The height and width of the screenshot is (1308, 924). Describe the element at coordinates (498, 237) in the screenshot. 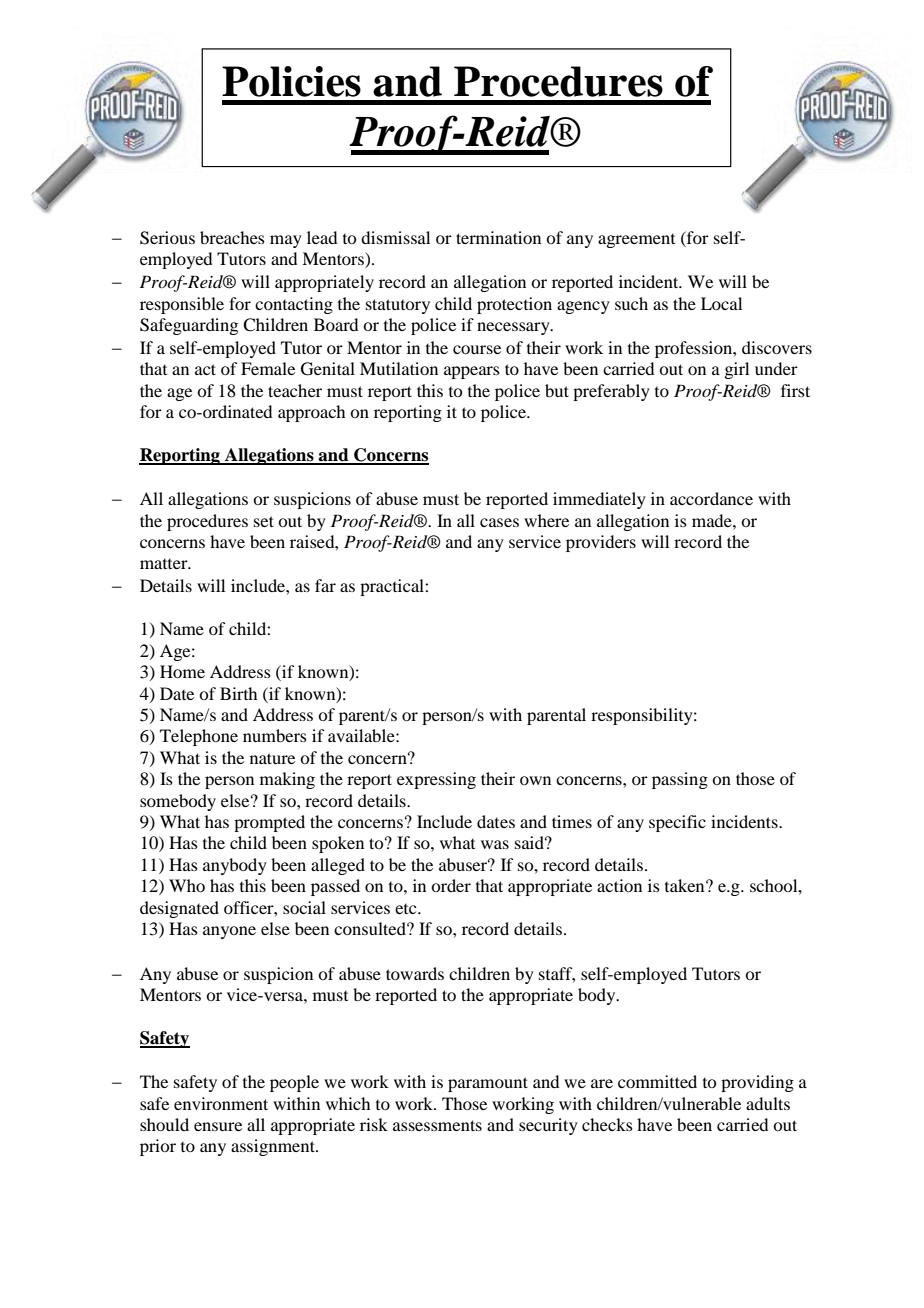

I see `termination` at that location.
